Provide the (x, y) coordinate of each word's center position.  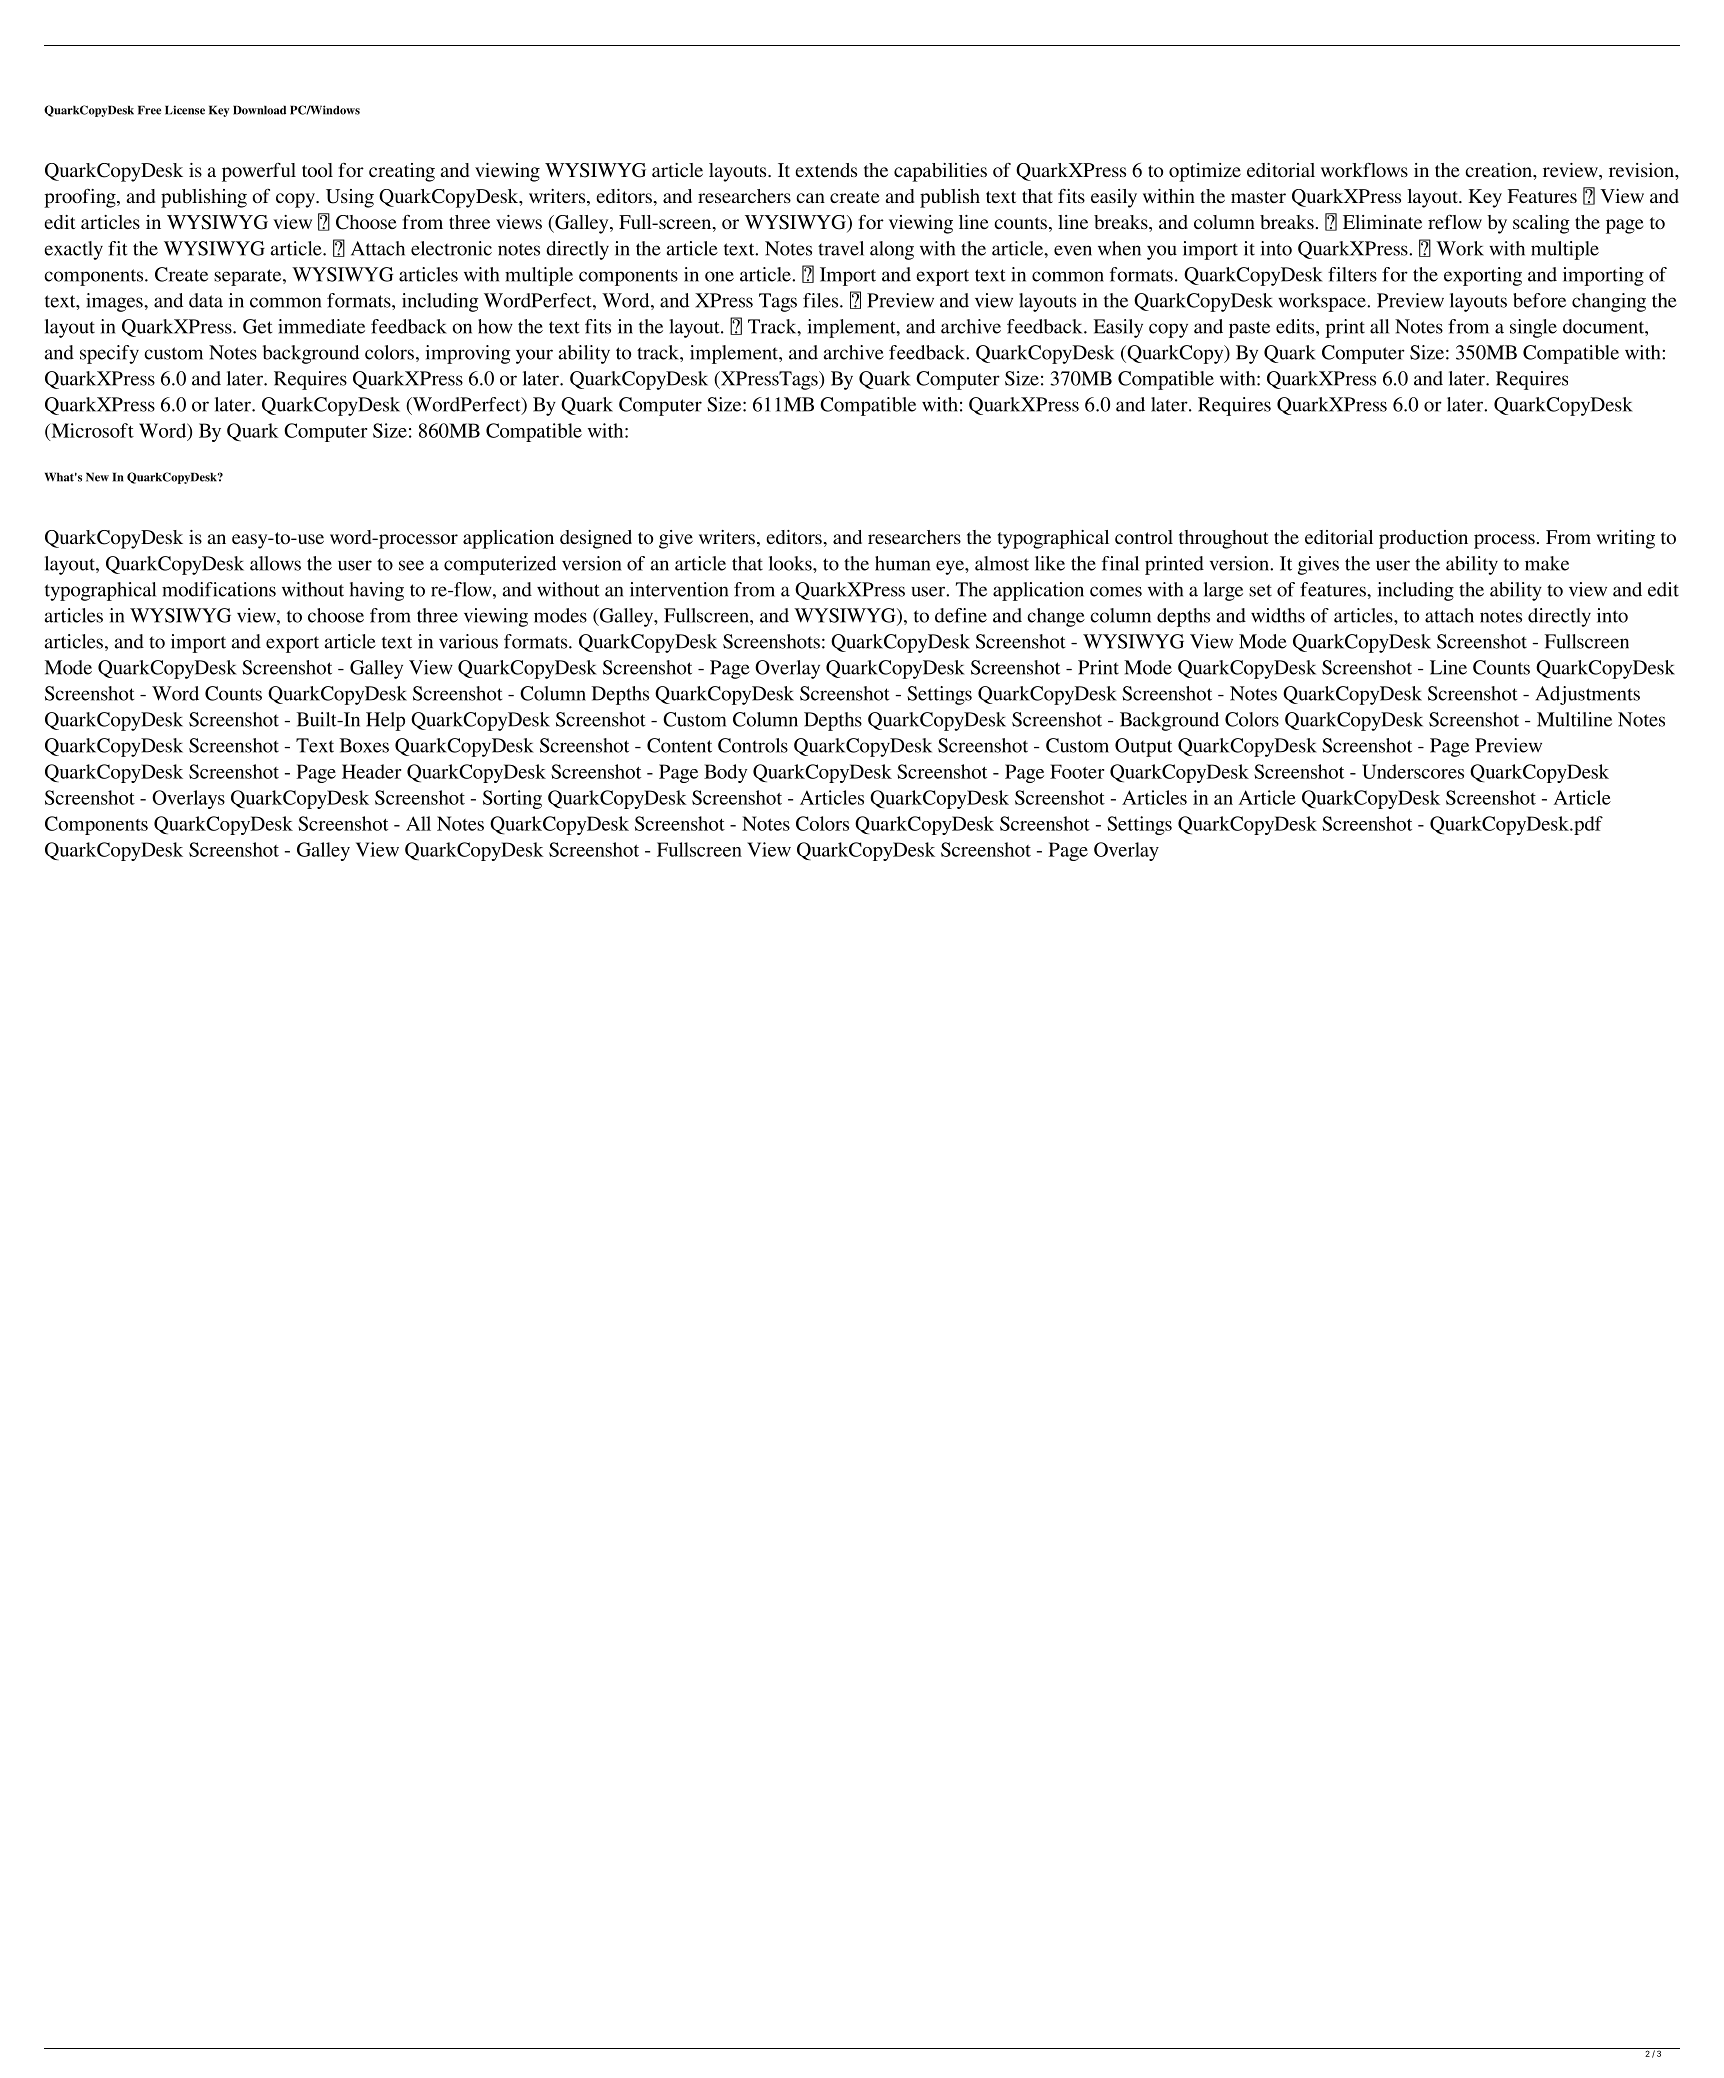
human (902, 563)
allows (275, 563)
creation (1499, 170)
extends (826, 170)
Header (371, 771)
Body (725, 773)
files (822, 300)
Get (257, 326)
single (1533, 328)
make (1547, 563)
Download (259, 110)
